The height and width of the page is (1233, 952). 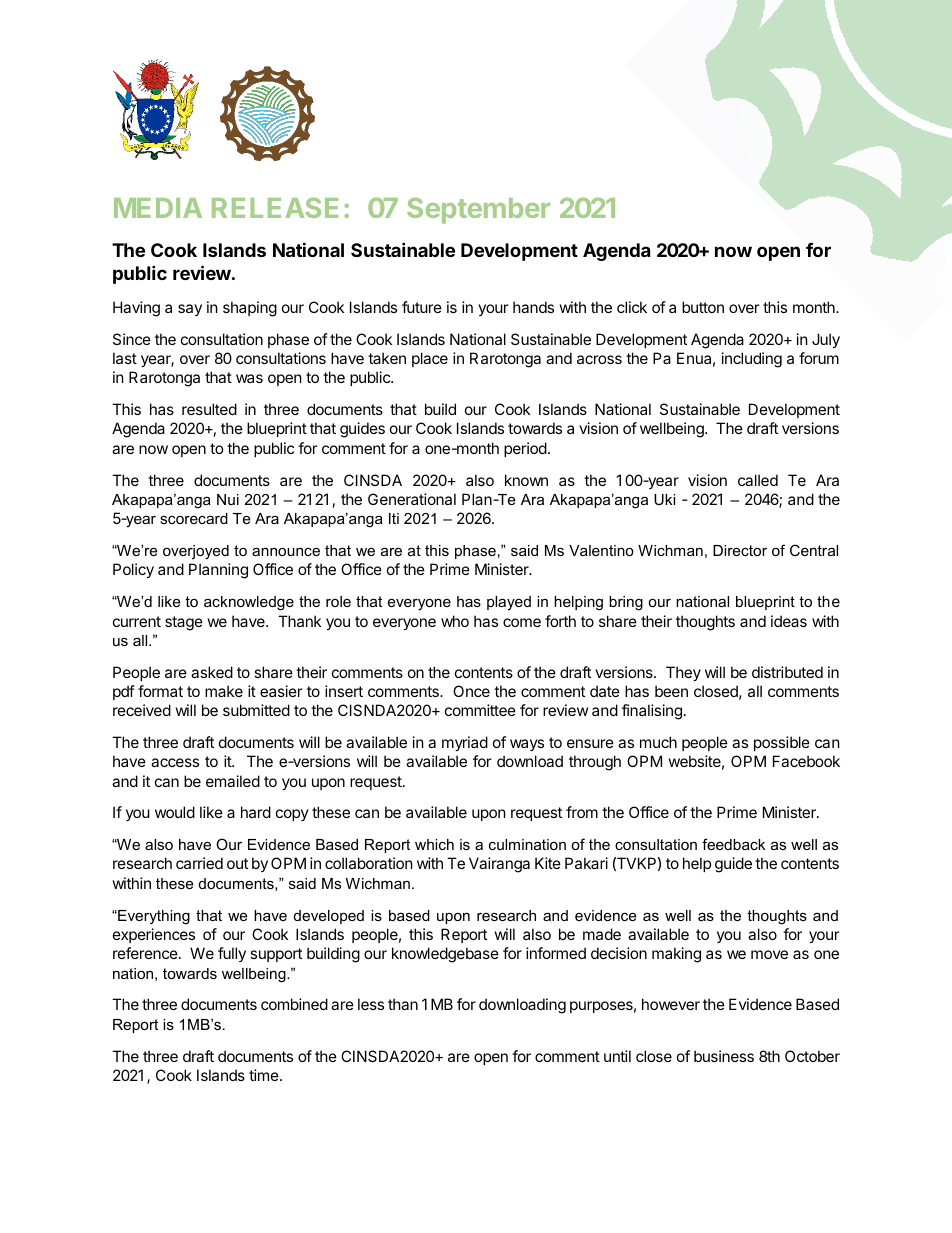 What do you see at coordinates (199, 863) in the page?
I see `carried` at bounding box center [199, 863].
